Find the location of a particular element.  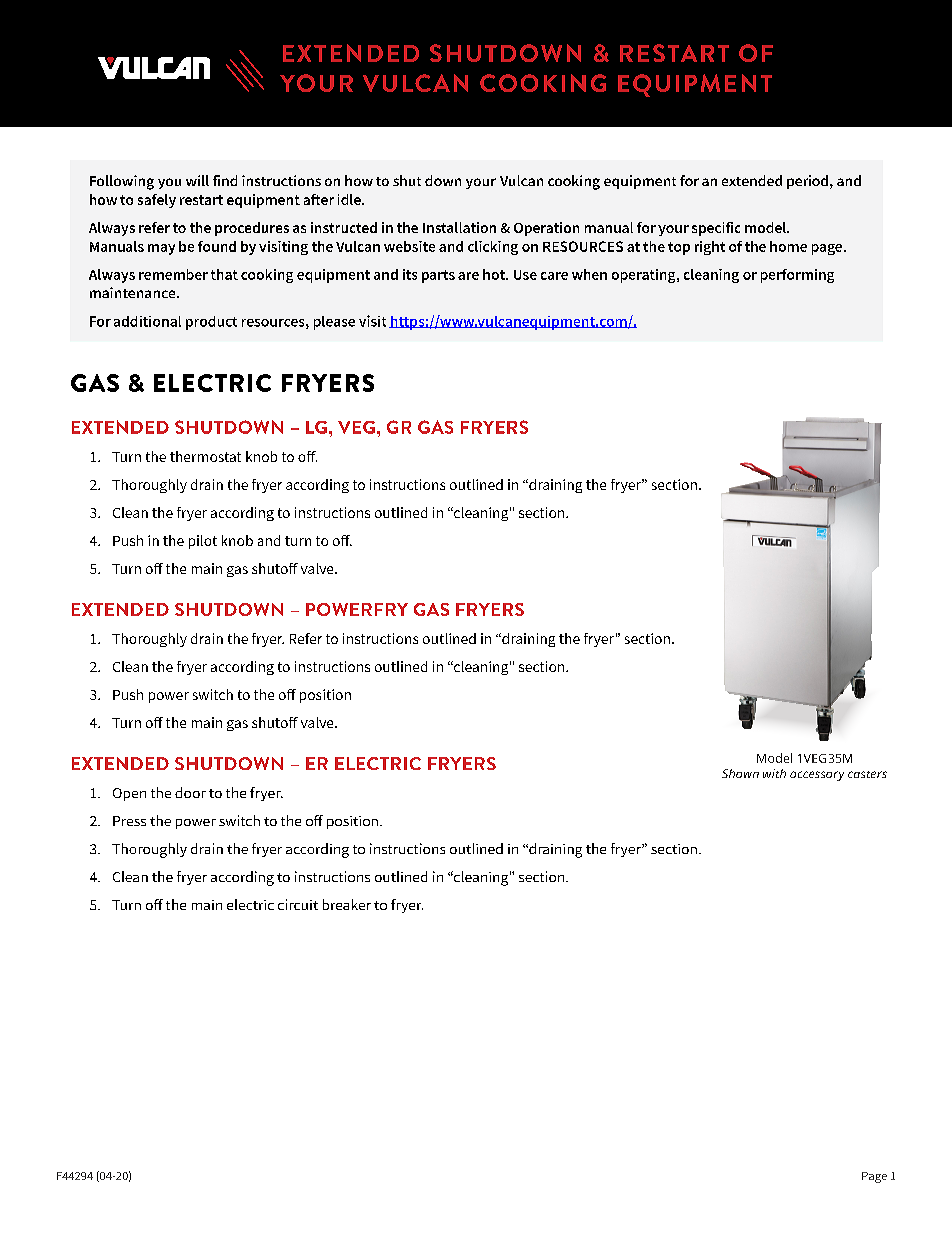

thermostat is located at coordinates (205, 456).
